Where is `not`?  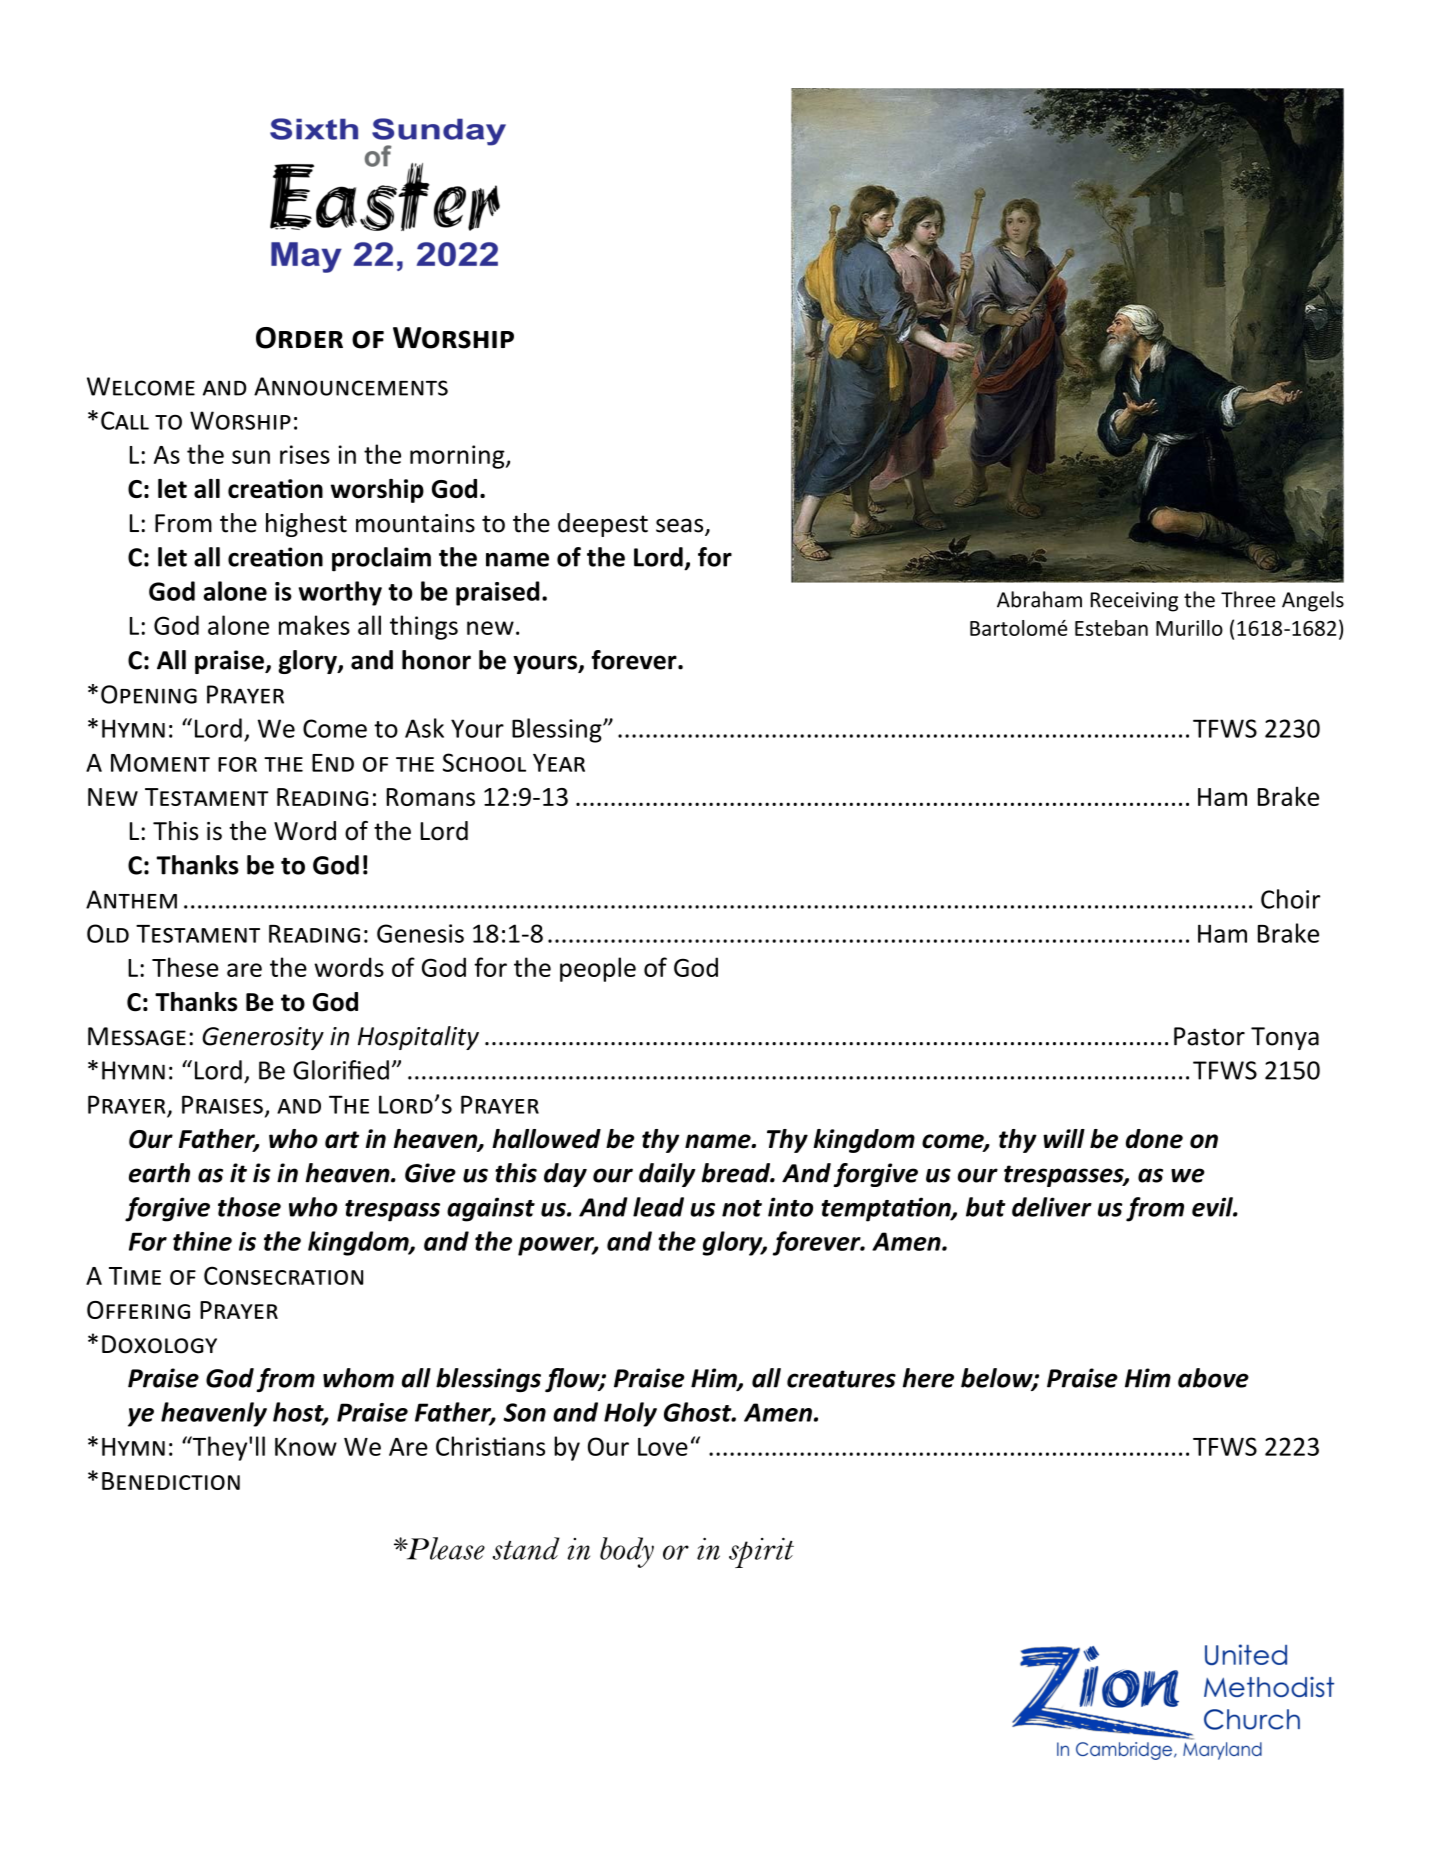 not is located at coordinates (742, 1208).
